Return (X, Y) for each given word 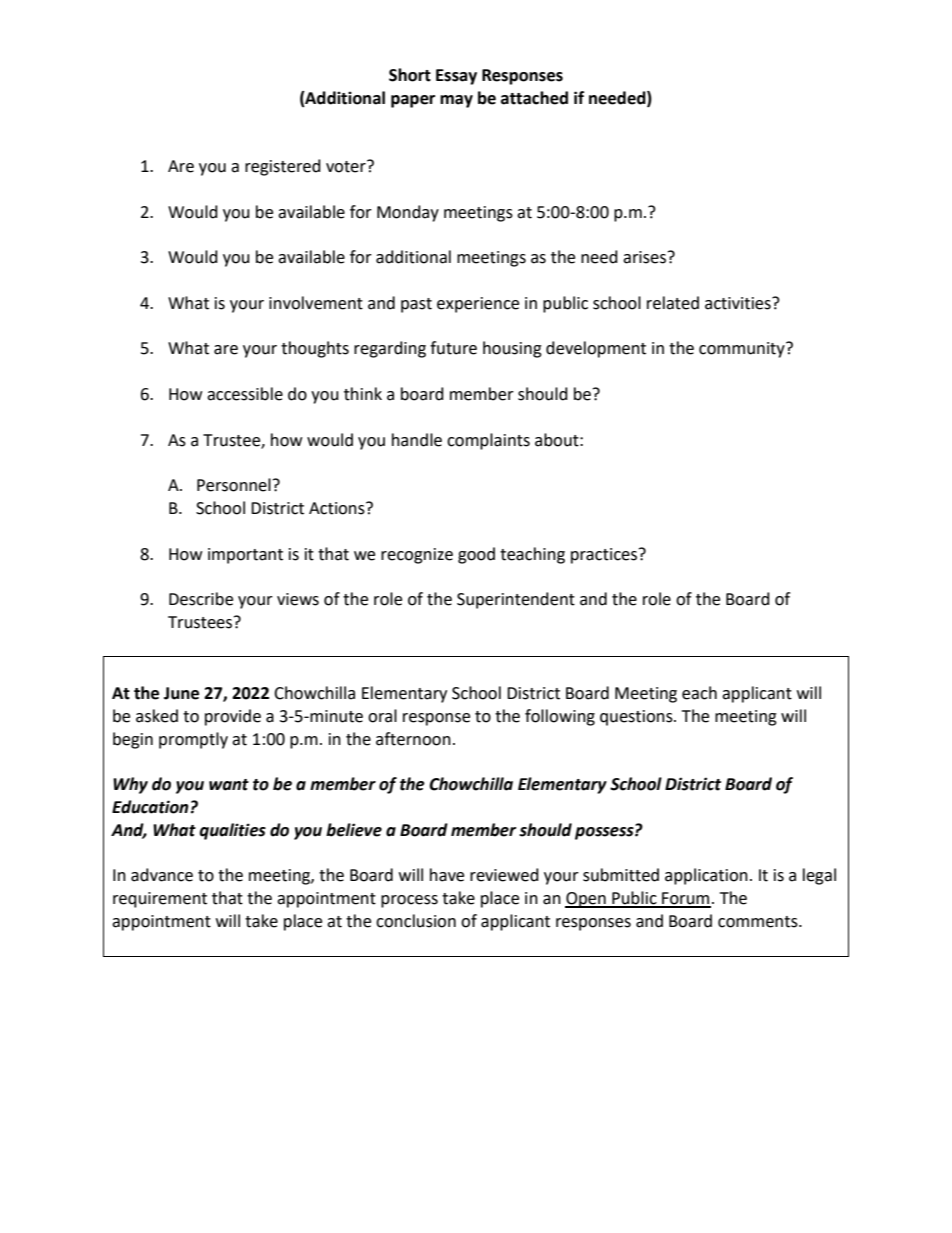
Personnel (234, 485)
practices (605, 556)
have (447, 875)
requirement (160, 900)
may (456, 101)
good (476, 555)
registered (283, 167)
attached (534, 98)
